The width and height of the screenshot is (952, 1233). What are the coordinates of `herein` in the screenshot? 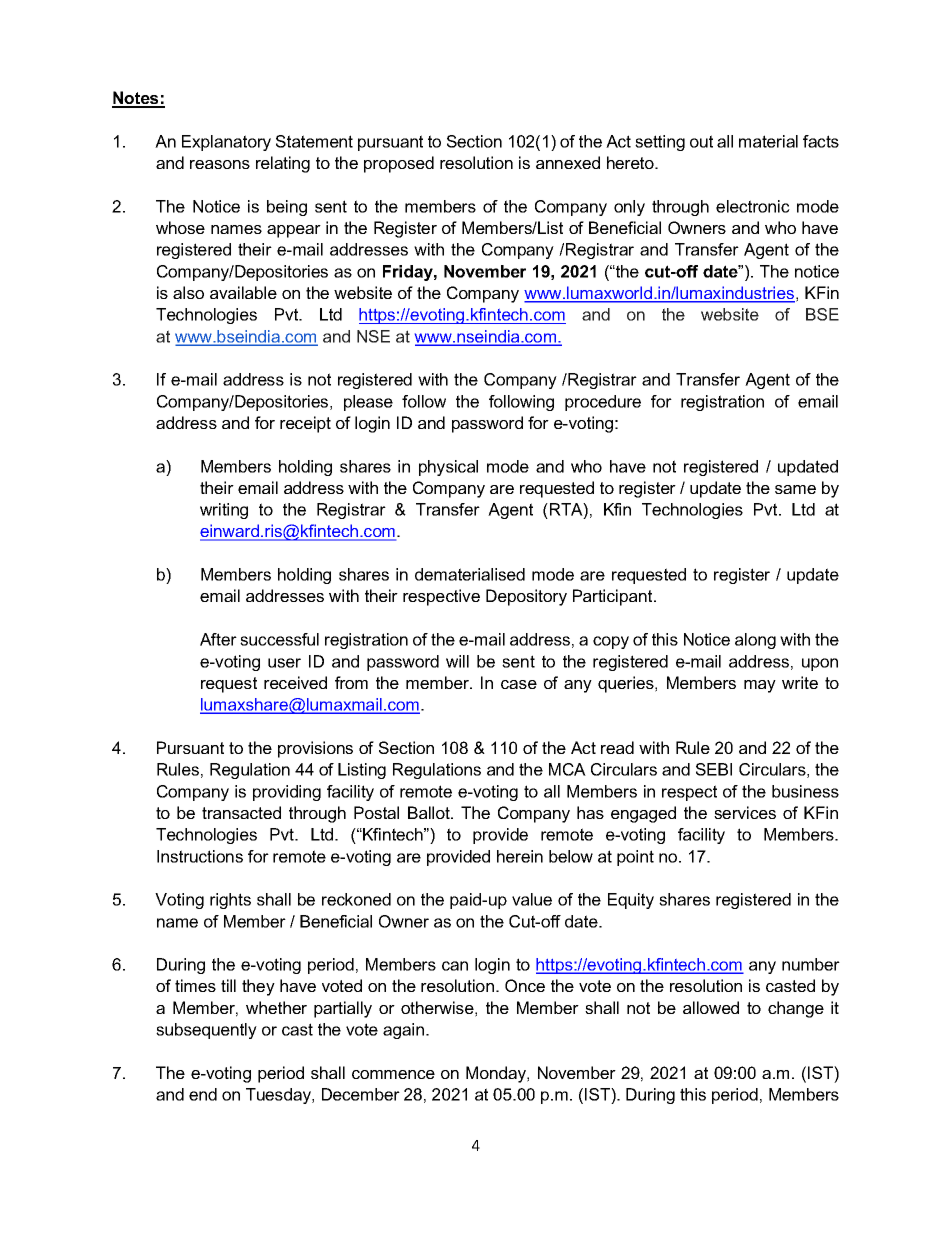 It's located at (520, 856).
